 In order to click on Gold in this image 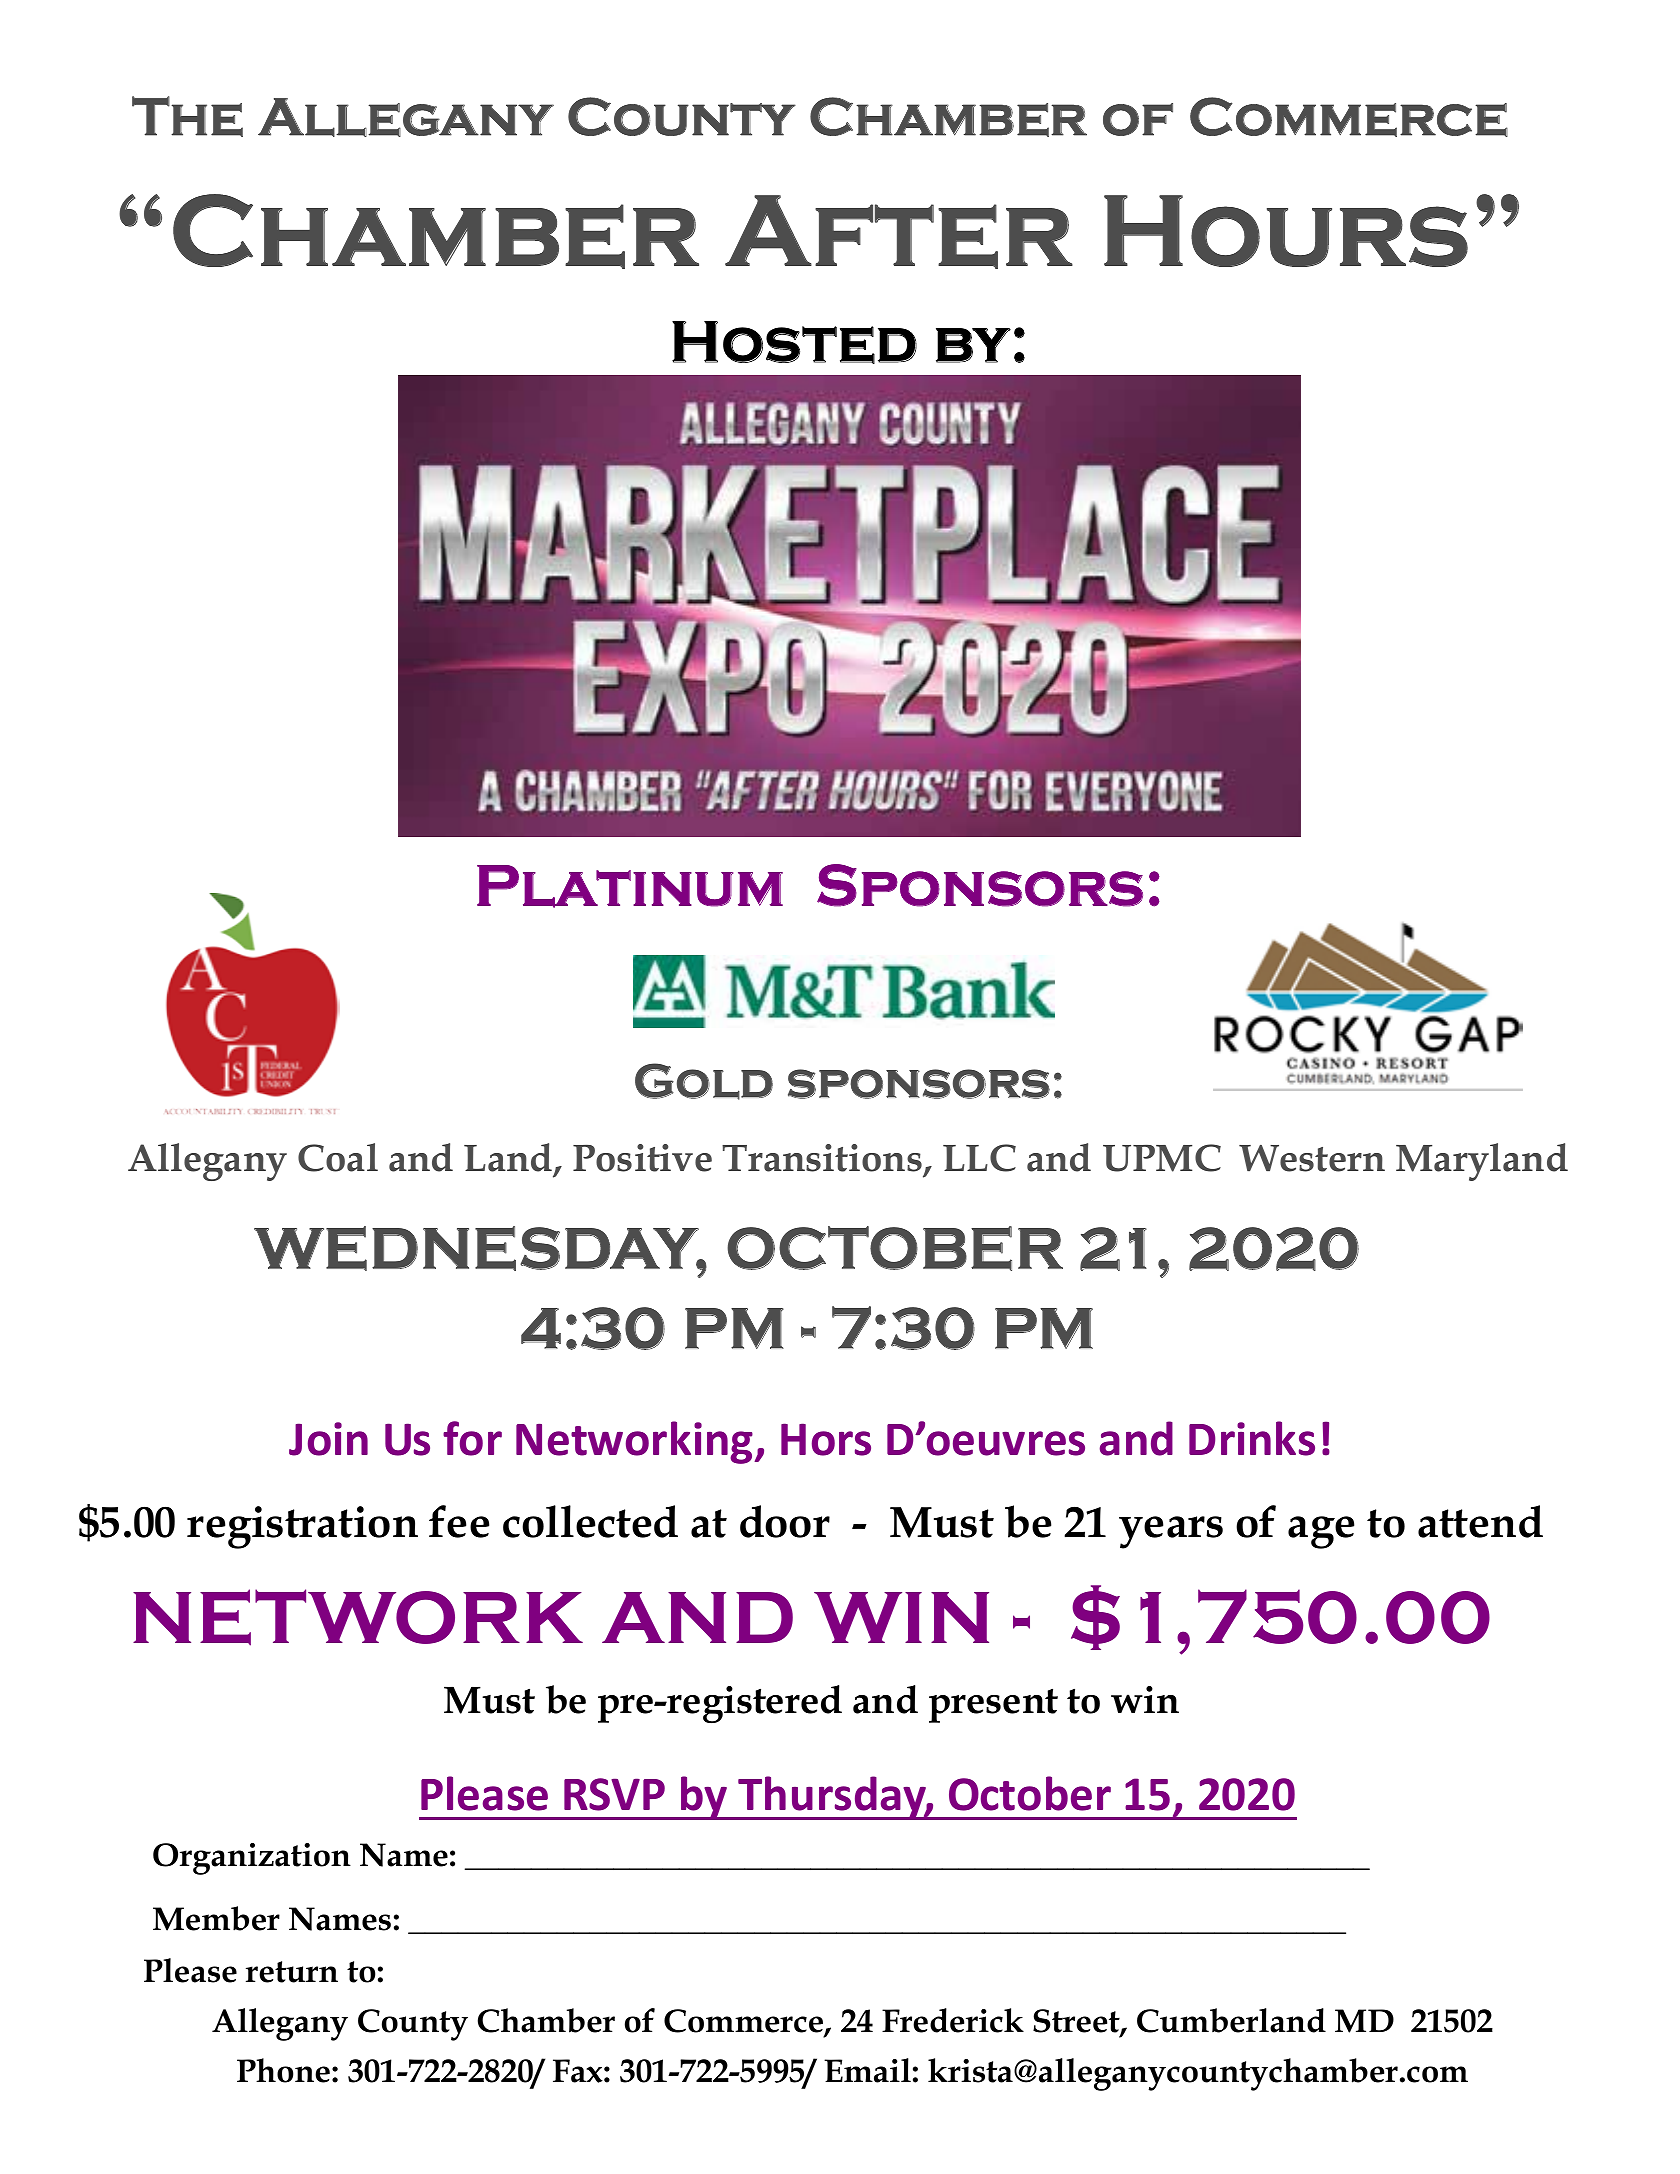, I will do `click(704, 1081)`.
